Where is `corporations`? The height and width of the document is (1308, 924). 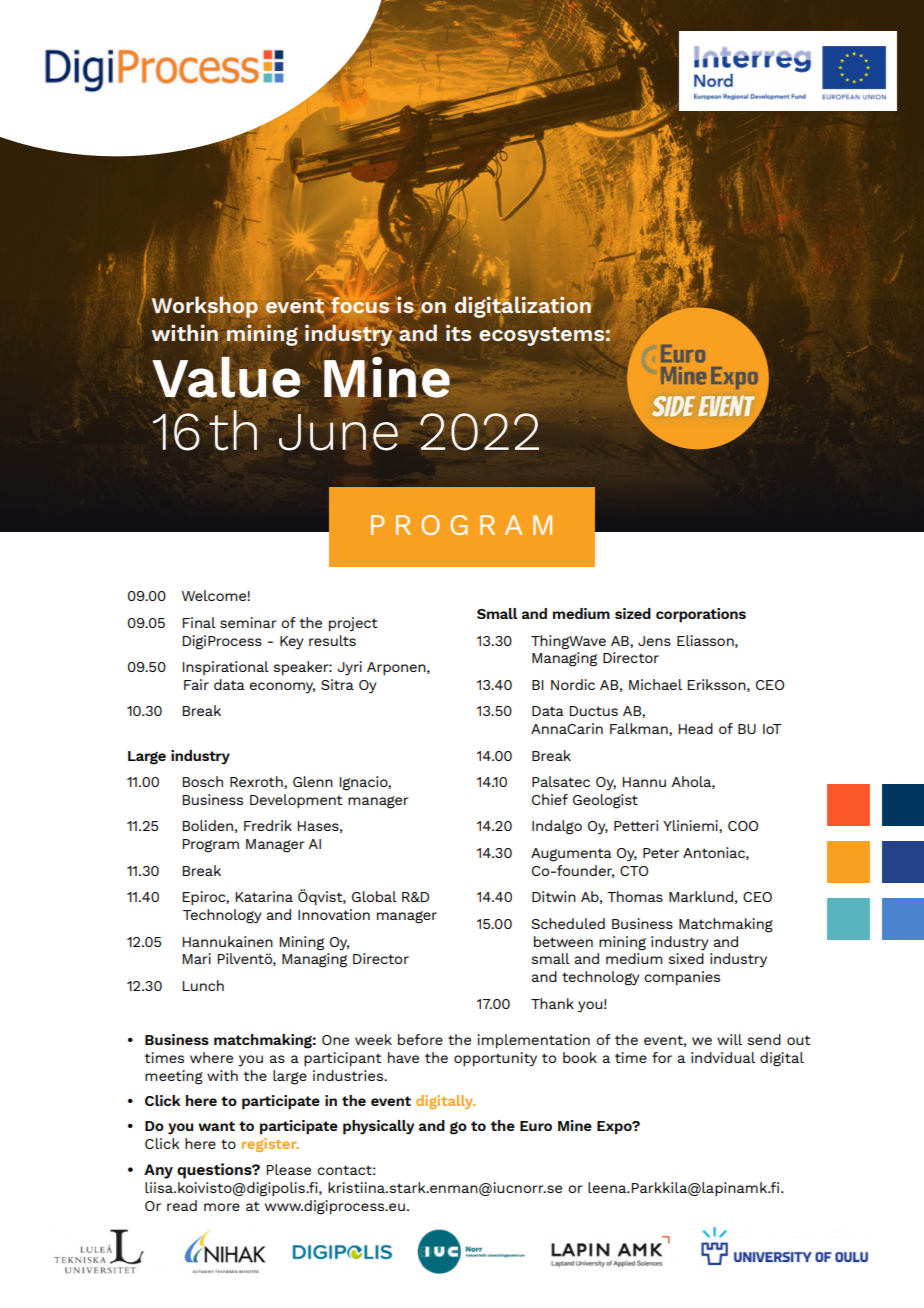
corporations is located at coordinates (701, 615).
